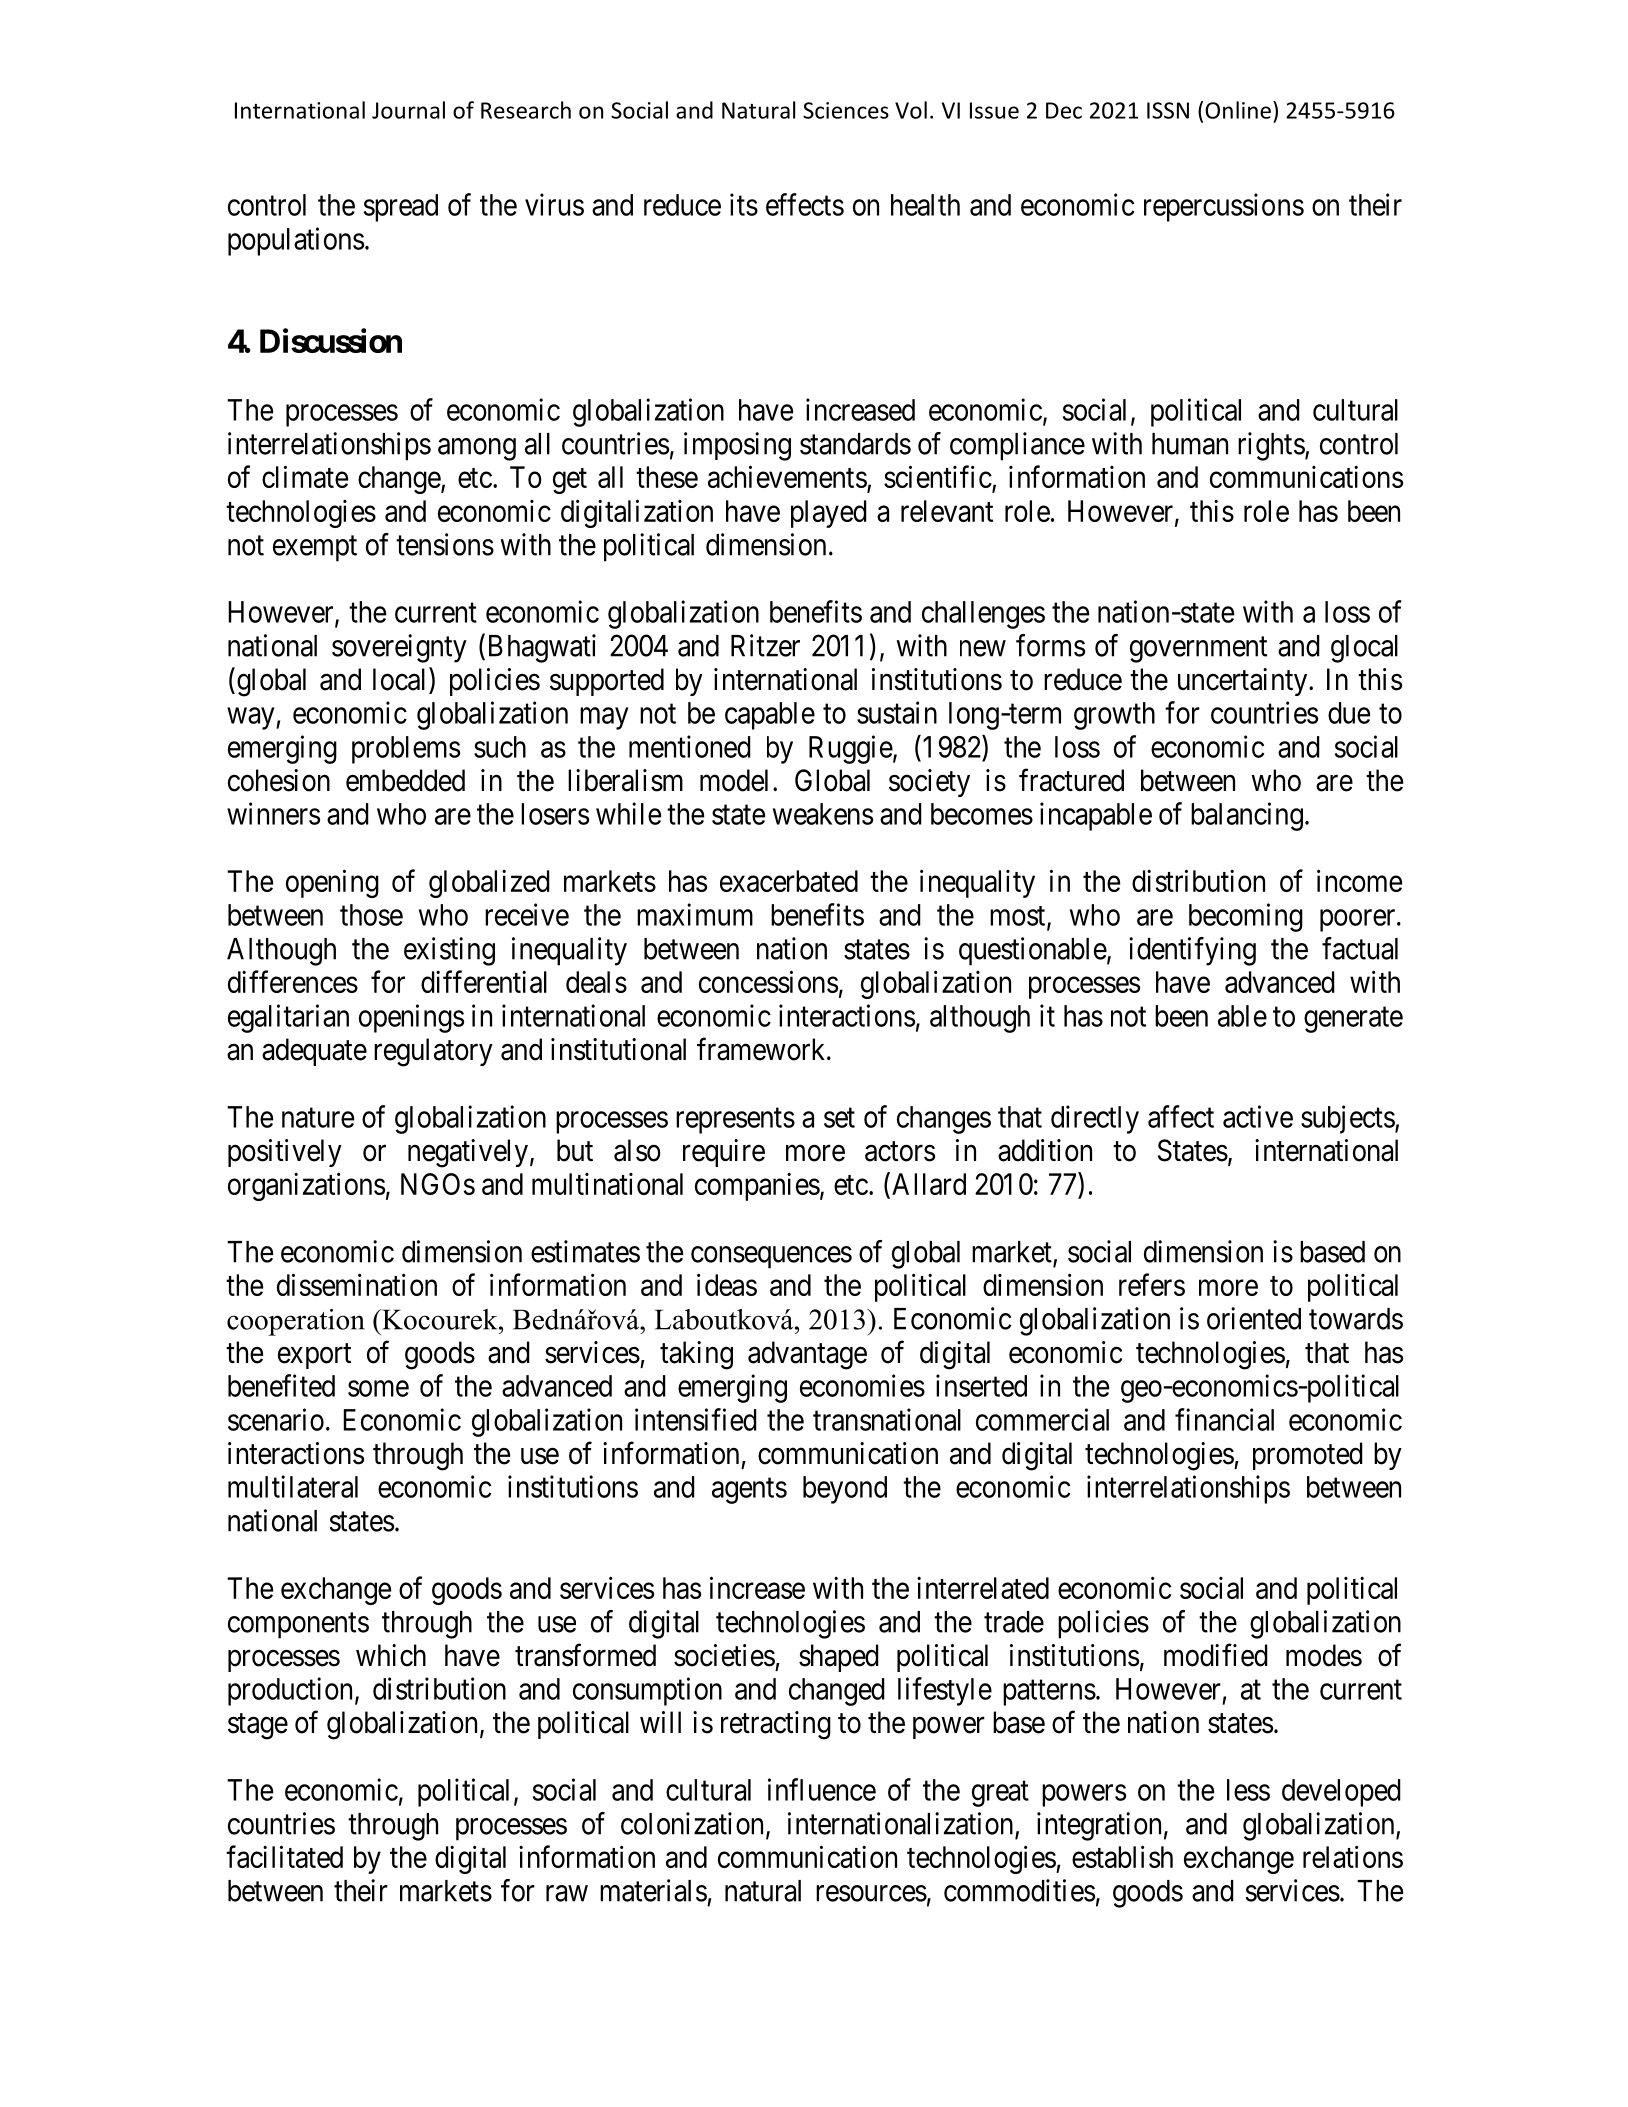  What do you see at coordinates (1192, 951) in the document?
I see `identifying` at bounding box center [1192, 951].
